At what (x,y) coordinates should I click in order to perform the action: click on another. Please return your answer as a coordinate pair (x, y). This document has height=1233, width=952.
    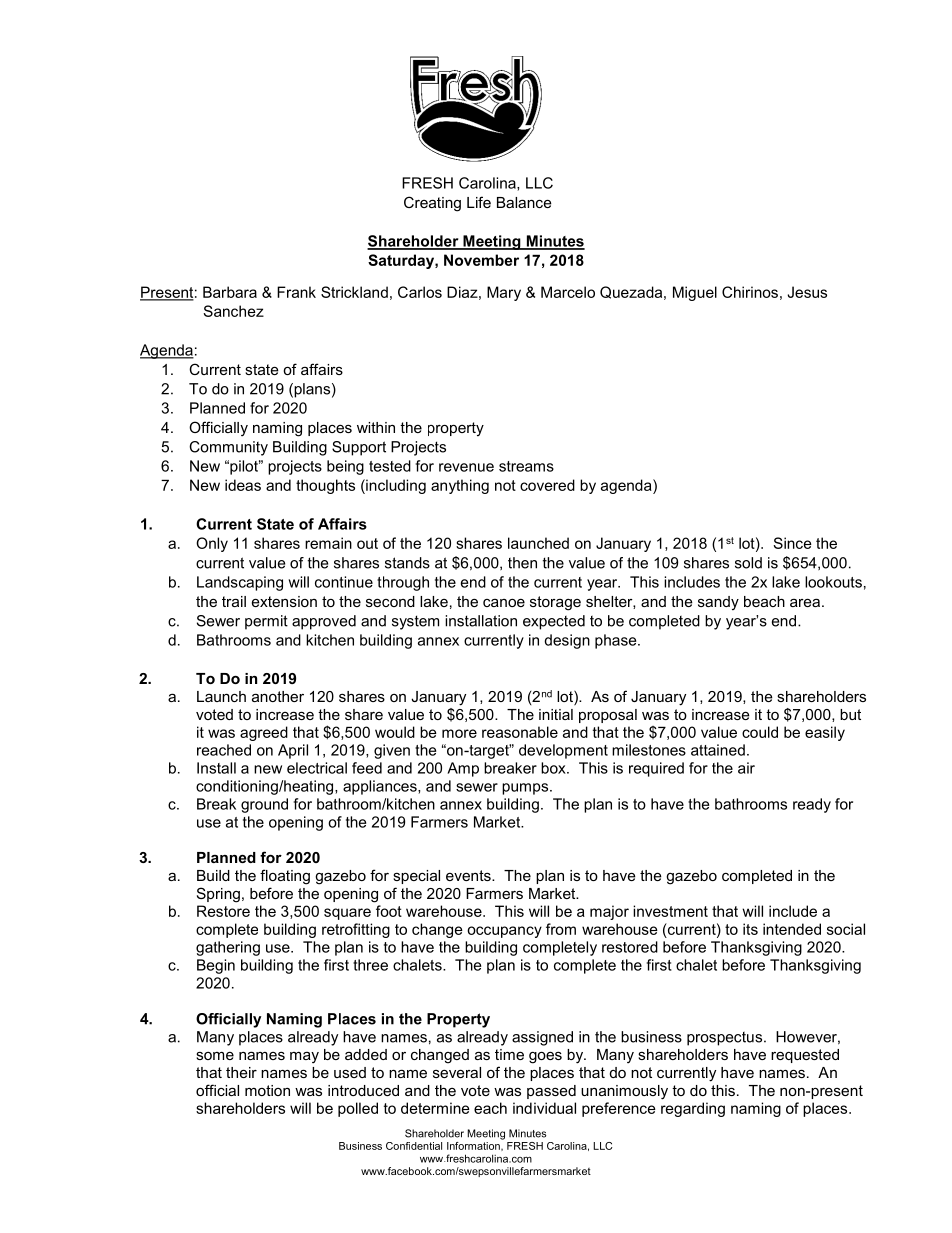
    Looking at the image, I should click on (278, 696).
